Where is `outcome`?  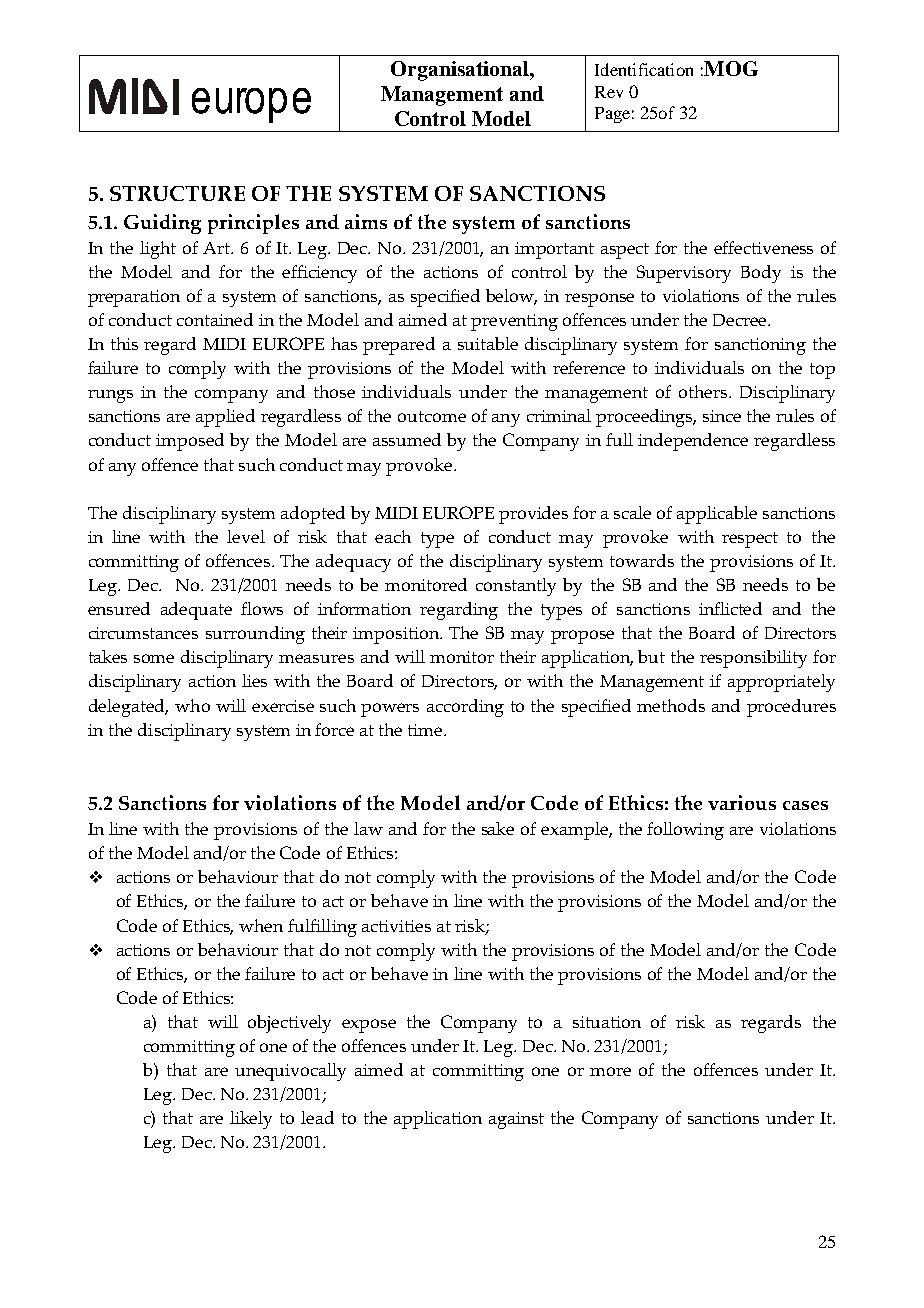 outcome is located at coordinates (432, 416).
